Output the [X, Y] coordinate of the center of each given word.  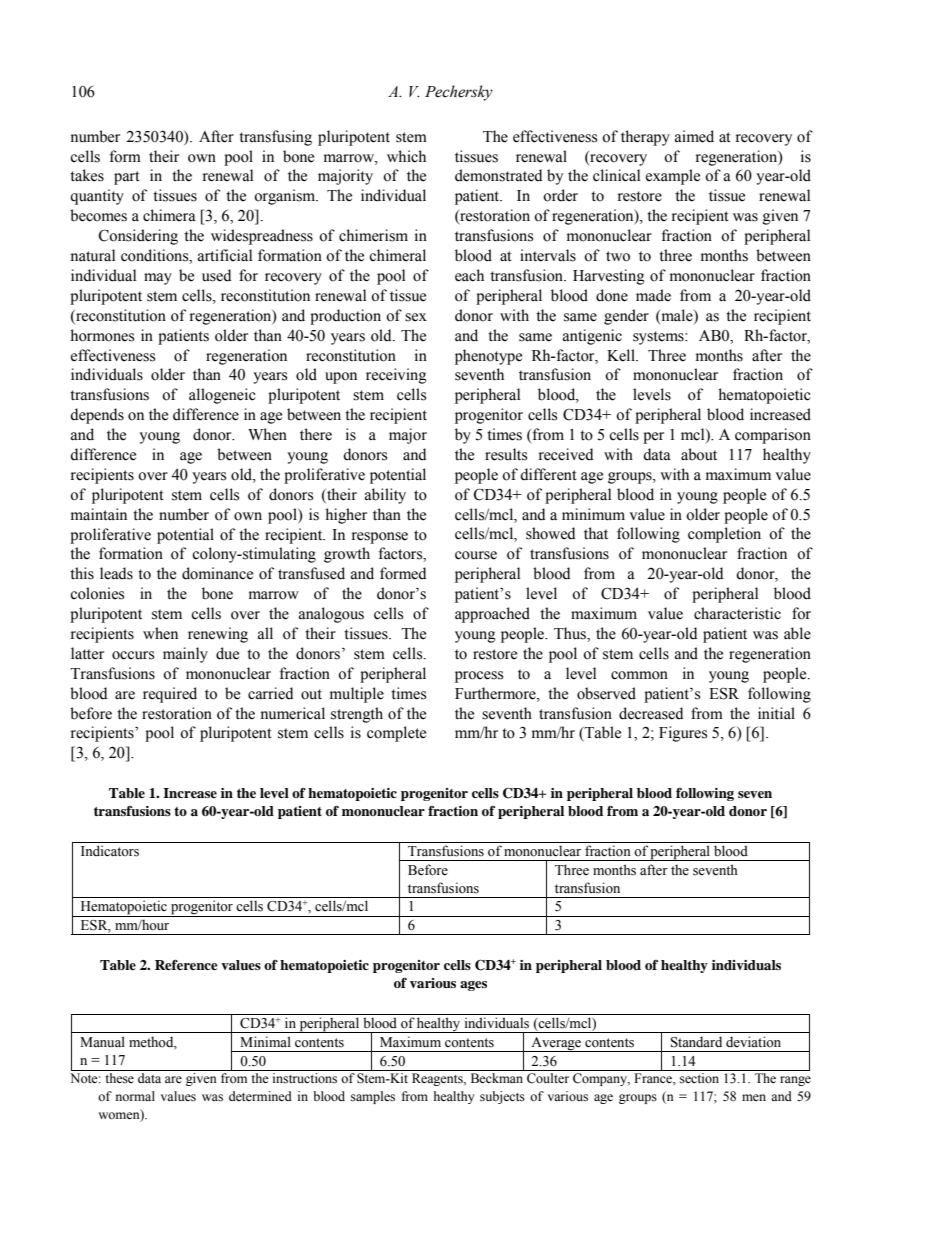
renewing [218, 635]
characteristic [737, 613]
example [673, 177]
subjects [502, 1097]
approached [492, 615]
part [127, 178]
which [406, 156]
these [119, 1078]
